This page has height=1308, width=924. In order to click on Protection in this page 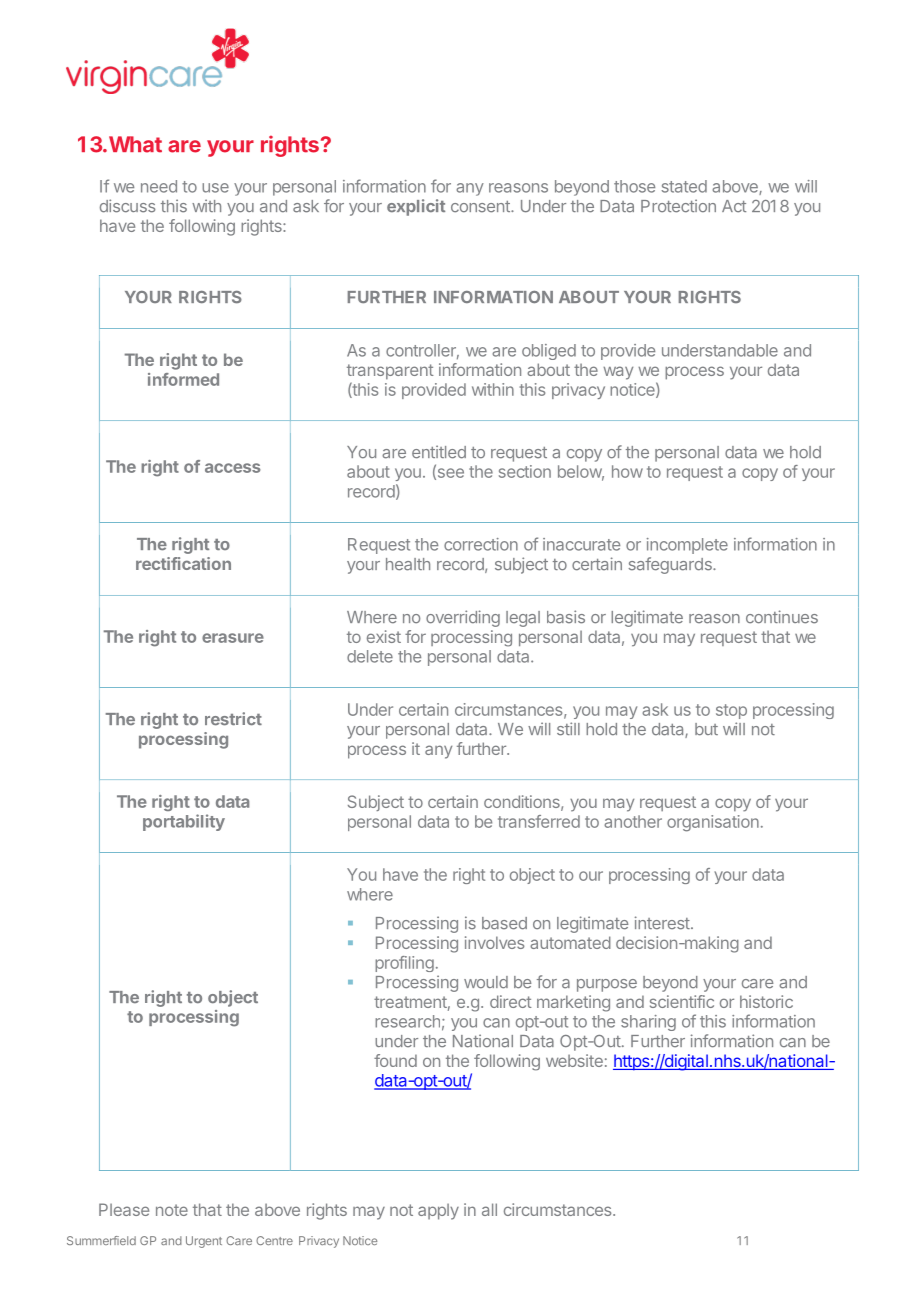, I will do `click(678, 206)`.
